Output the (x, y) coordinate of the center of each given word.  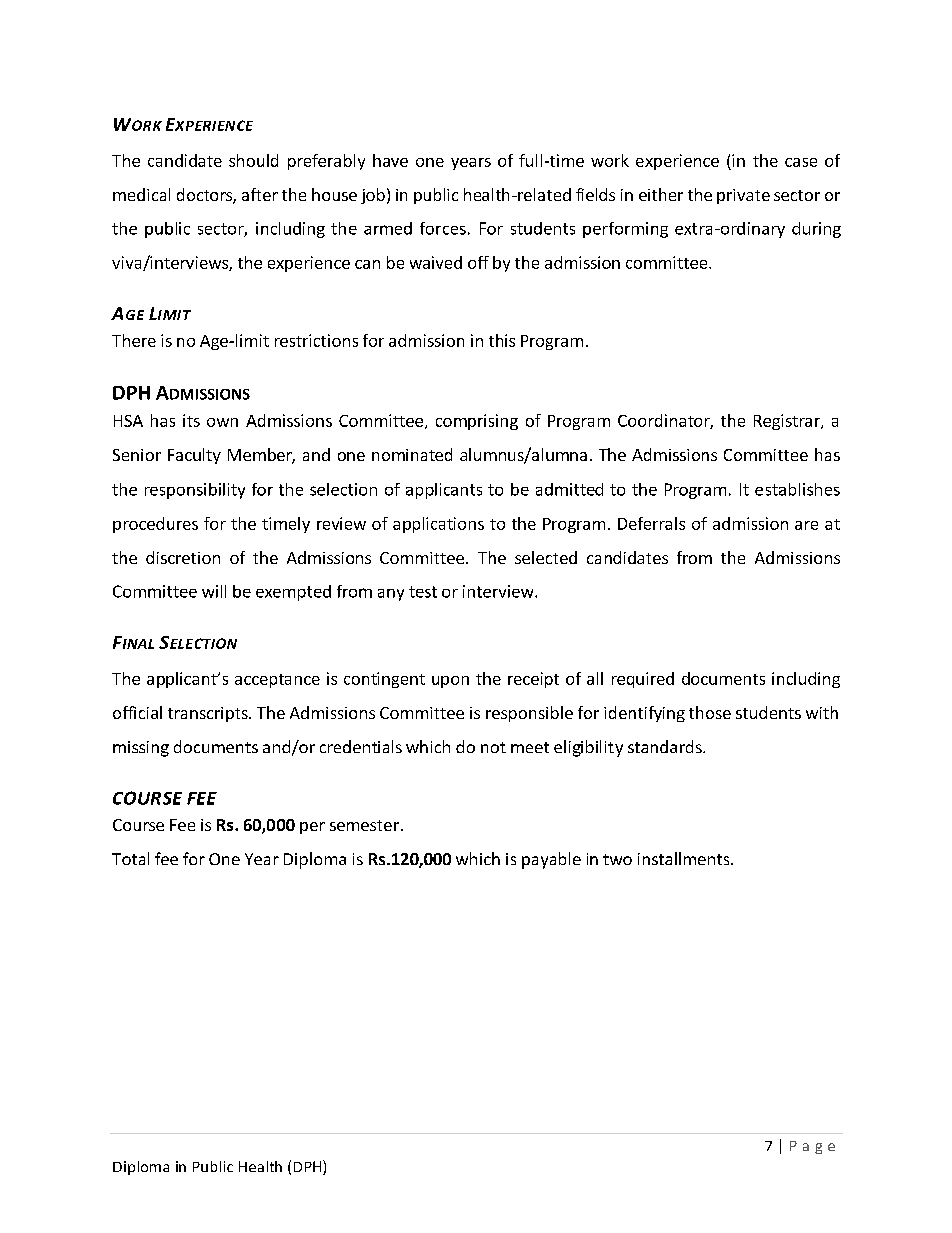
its (191, 420)
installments (685, 858)
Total (130, 858)
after (260, 194)
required (643, 680)
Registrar (788, 422)
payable (551, 860)
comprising (477, 422)
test (423, 592)
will (214, 591)
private (743, 196)
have (390, 160)
